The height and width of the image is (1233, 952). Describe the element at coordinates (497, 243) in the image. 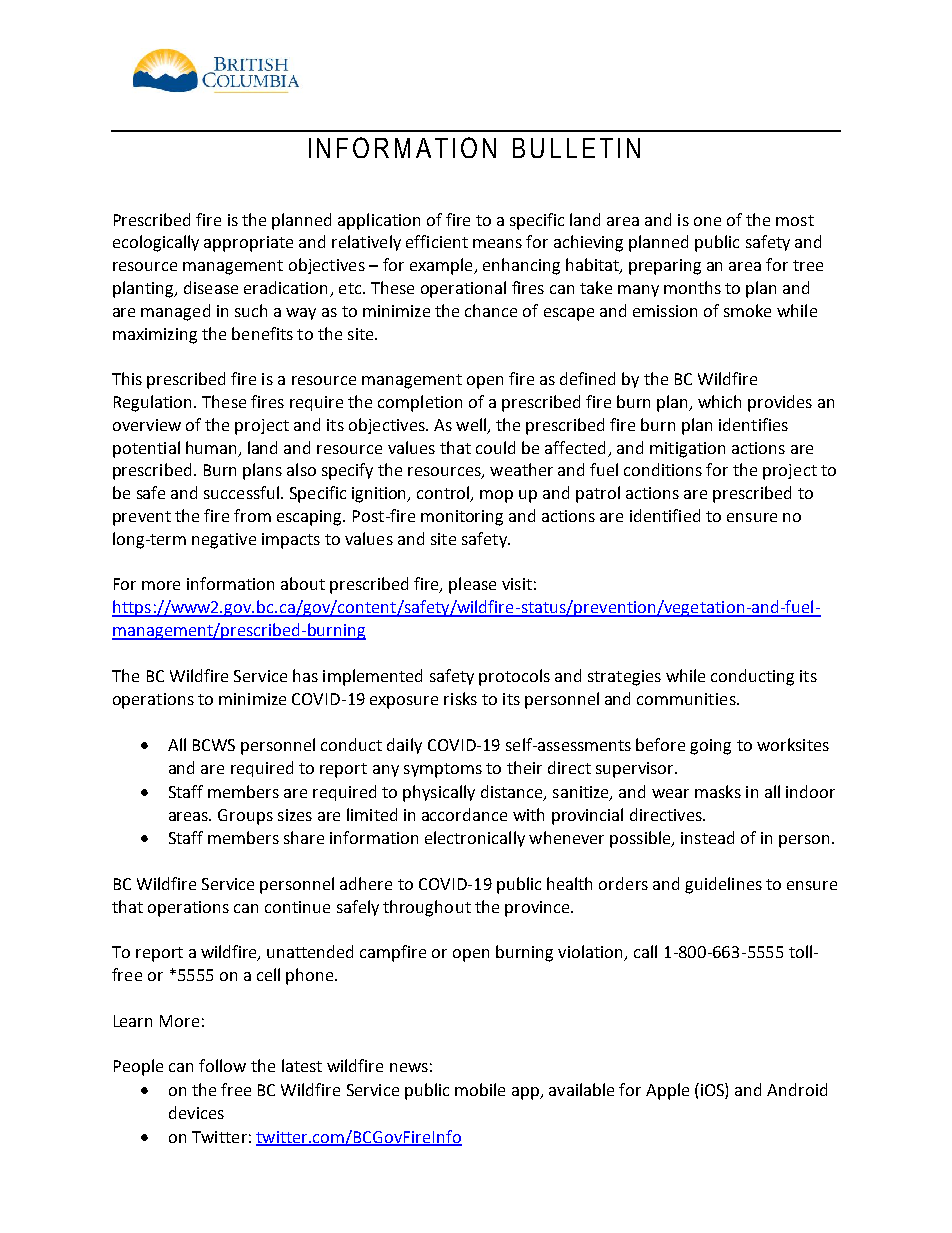

I see `means` at that location.
